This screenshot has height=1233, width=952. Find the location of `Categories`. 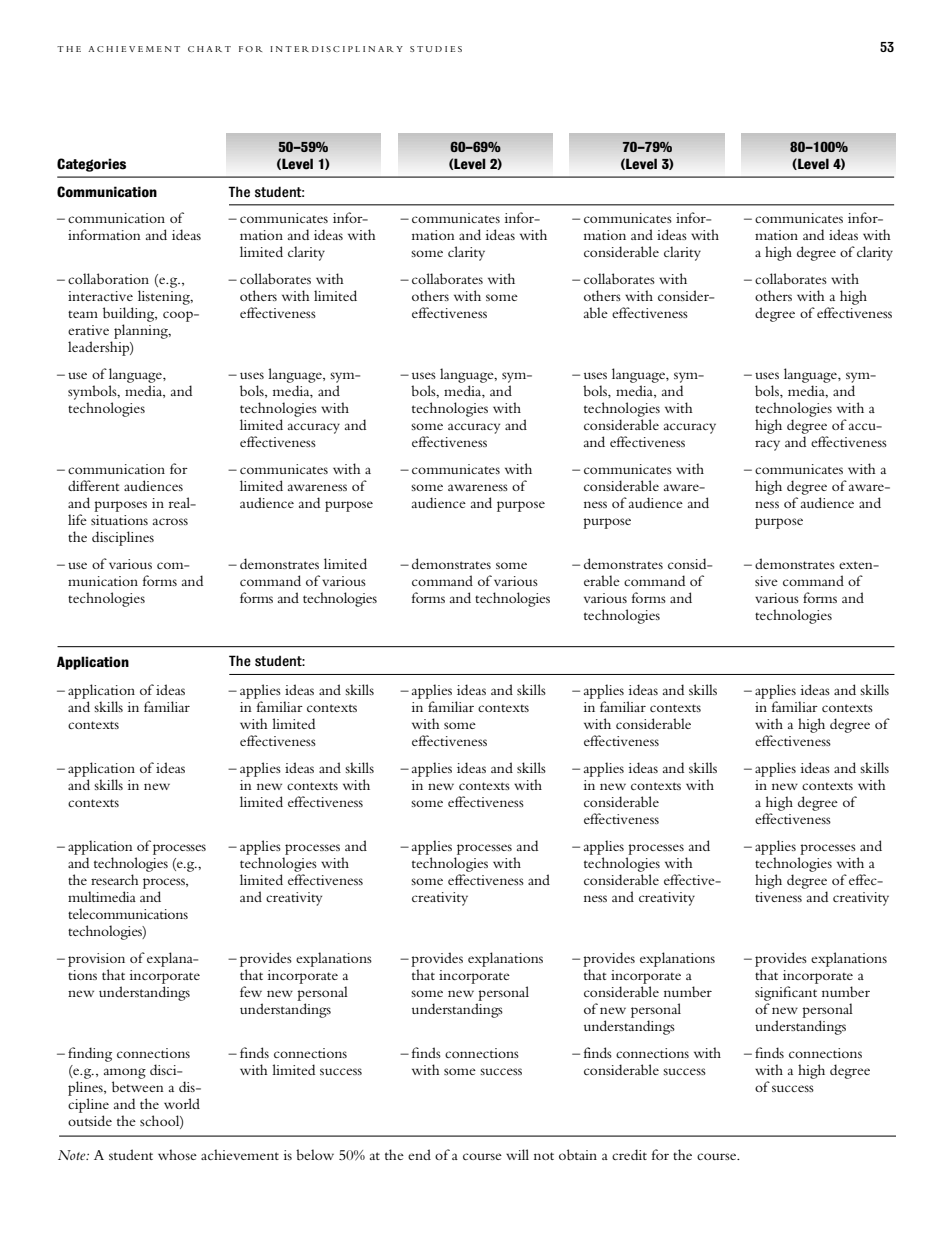

Categories is located at coordinates (91, 165).
